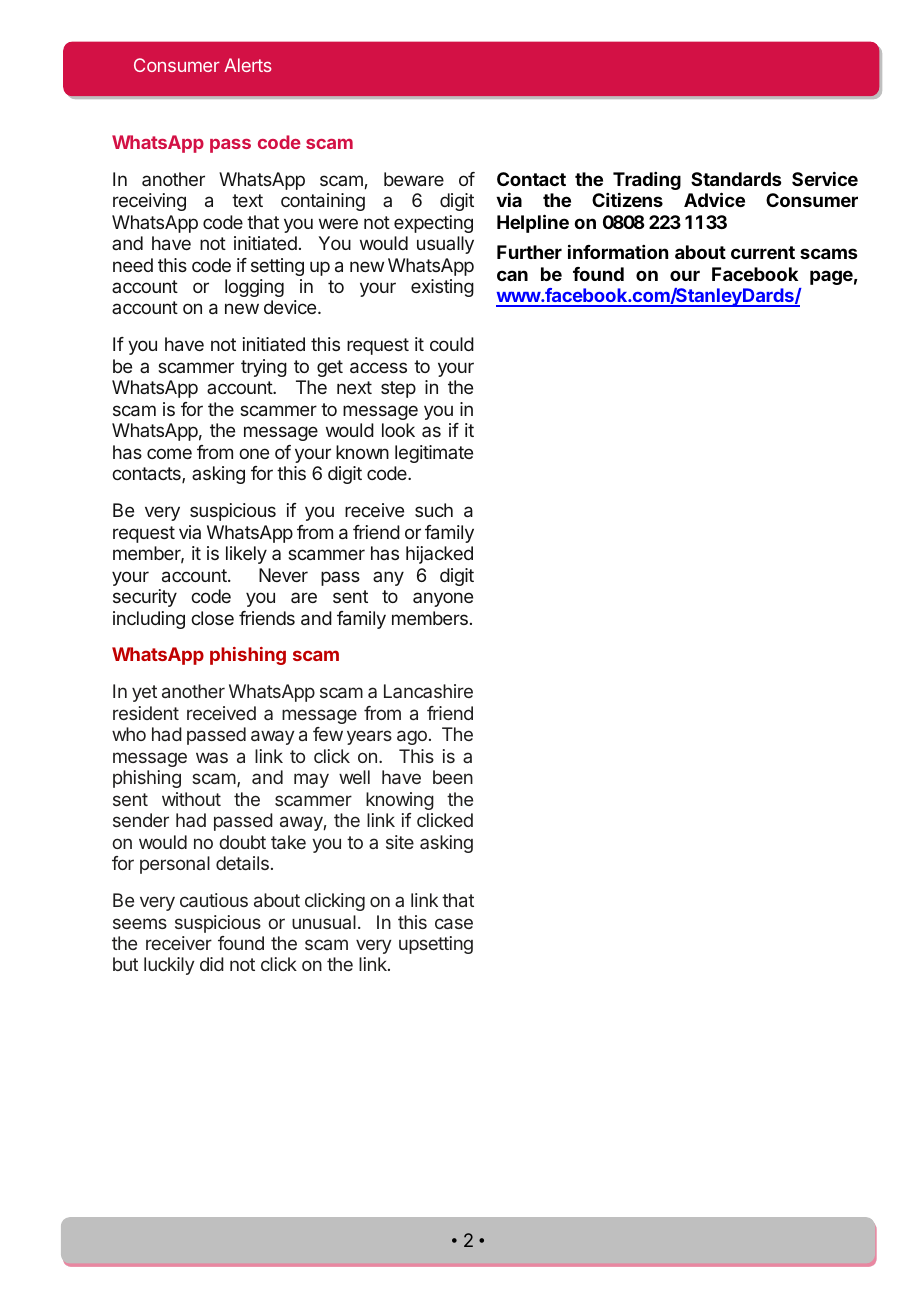  I want to click on anyone, so click(443, 599).
